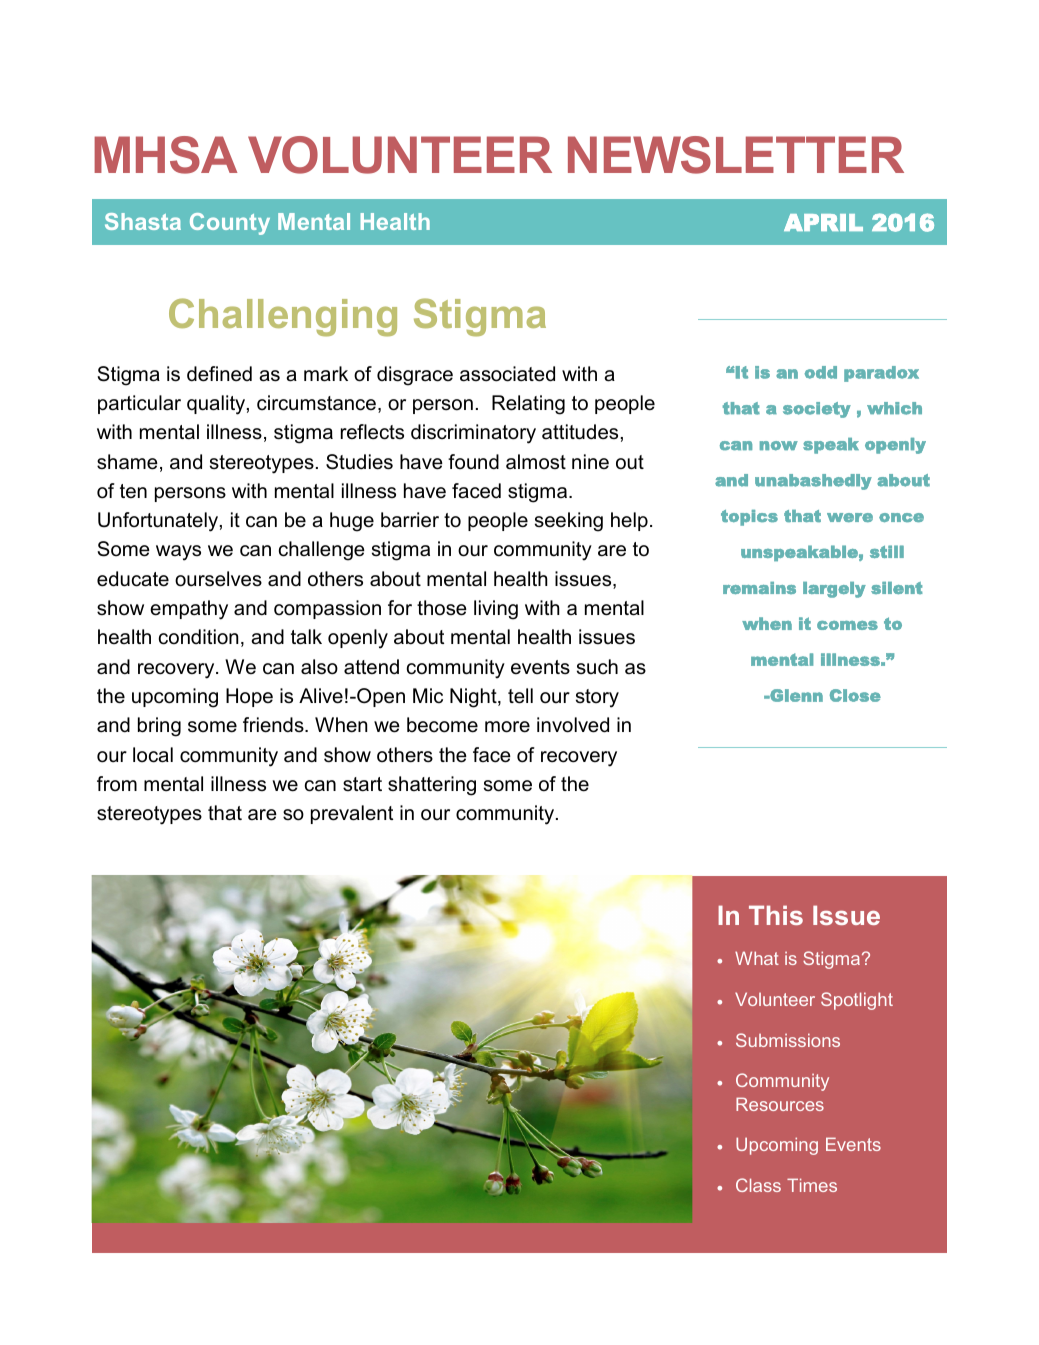 This screenshot has height=1345, width=1039. Describe the element at coordinates (776, 915) in the screenshot. I see `This` at that location.
